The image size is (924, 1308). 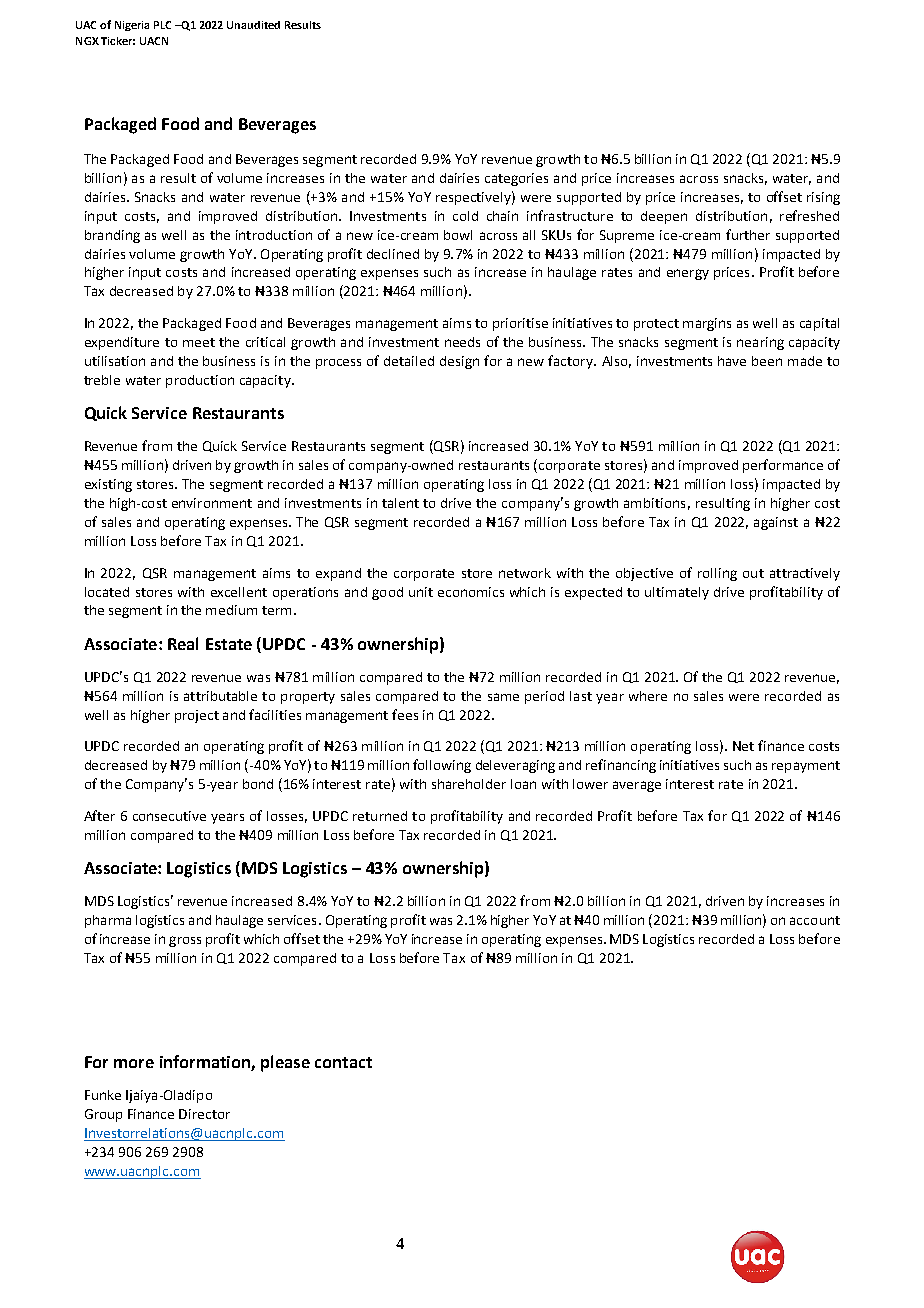 I want to click on account, so click(x=815, y=920).
